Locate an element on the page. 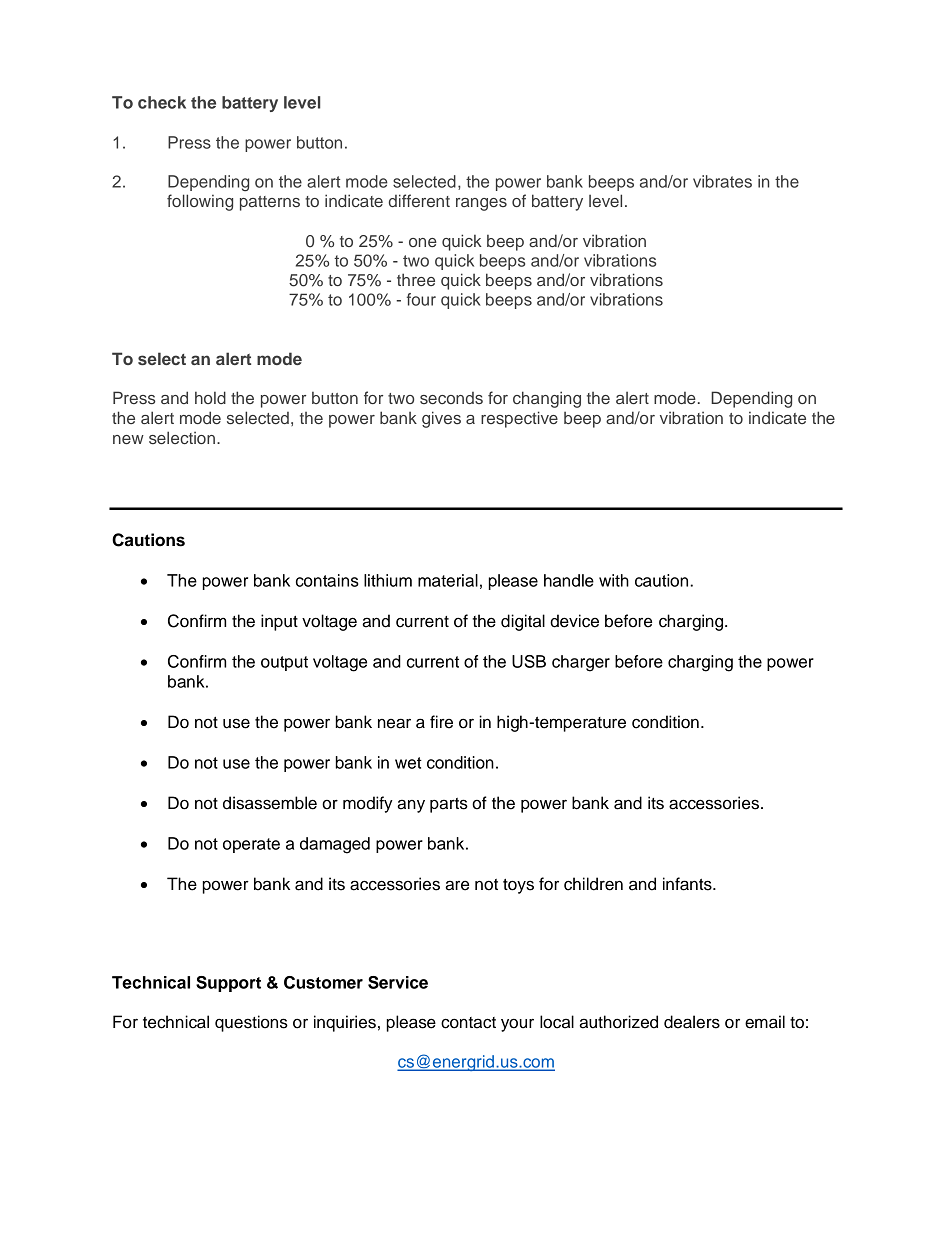 This page has height=1233, width=952. with is located at coordinates (614, 580).
